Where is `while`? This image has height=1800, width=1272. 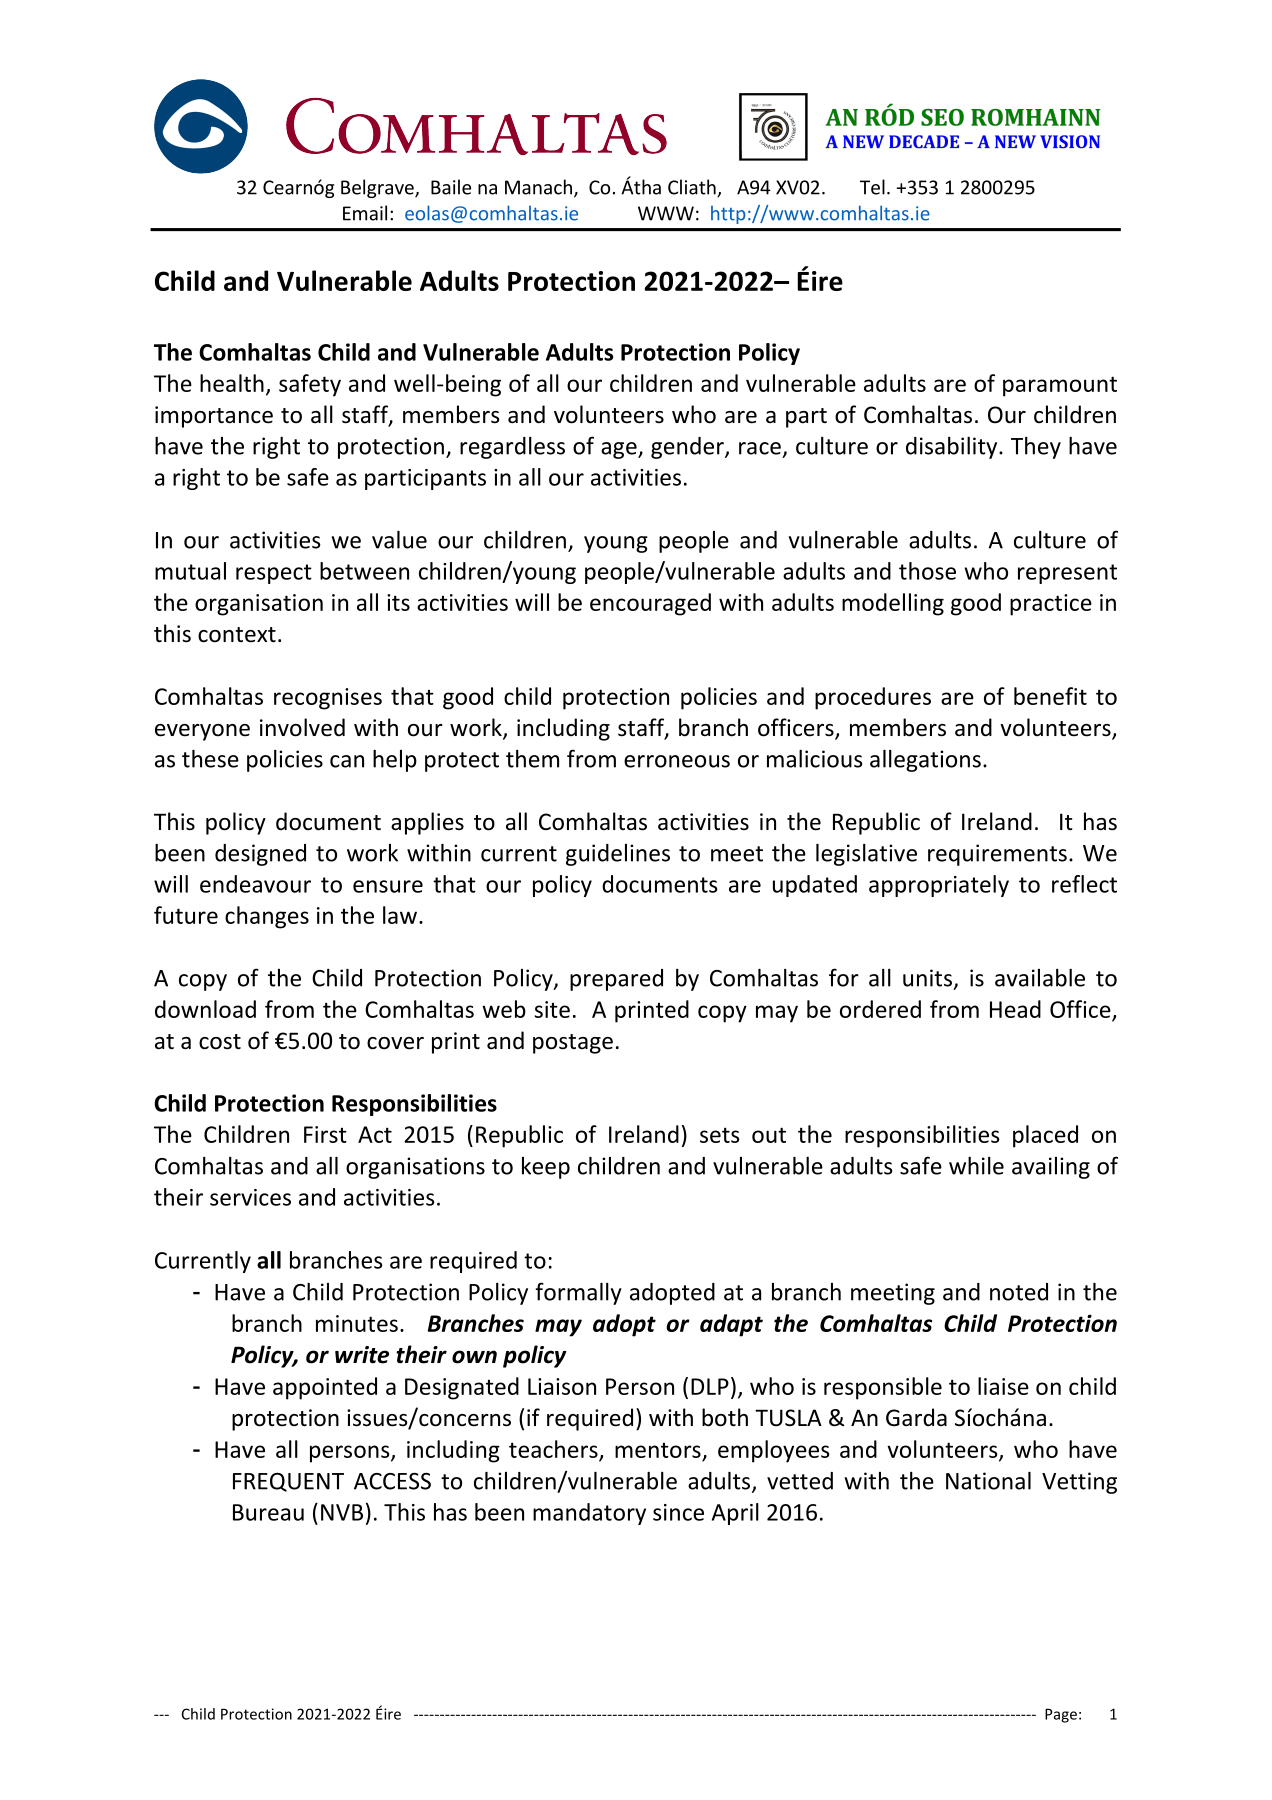 while is located at coordinates (976, 1166).
